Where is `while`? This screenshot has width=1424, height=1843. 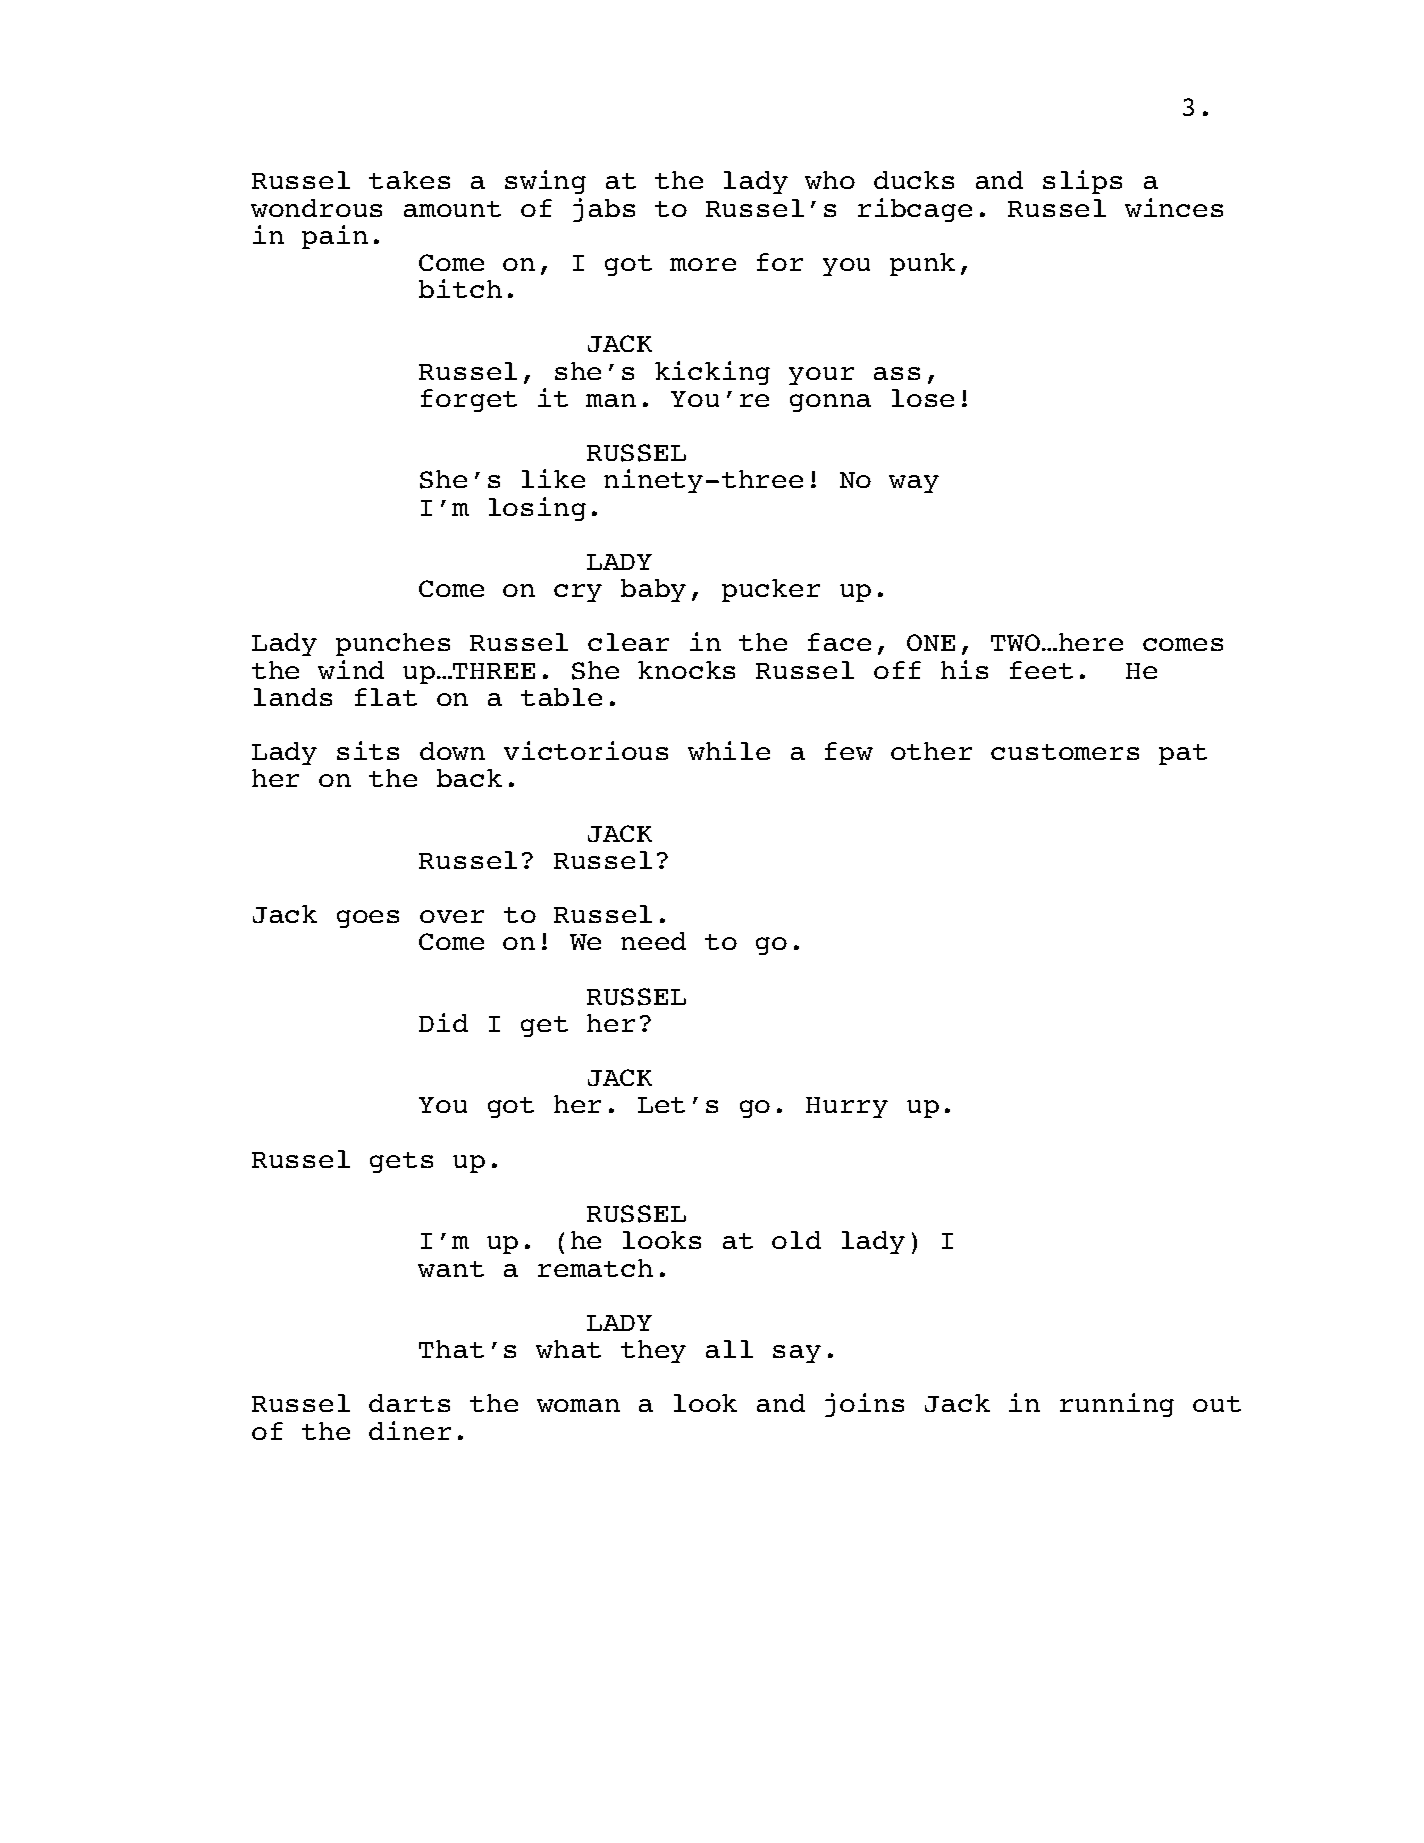 while is located at coordinates (729, 750).
